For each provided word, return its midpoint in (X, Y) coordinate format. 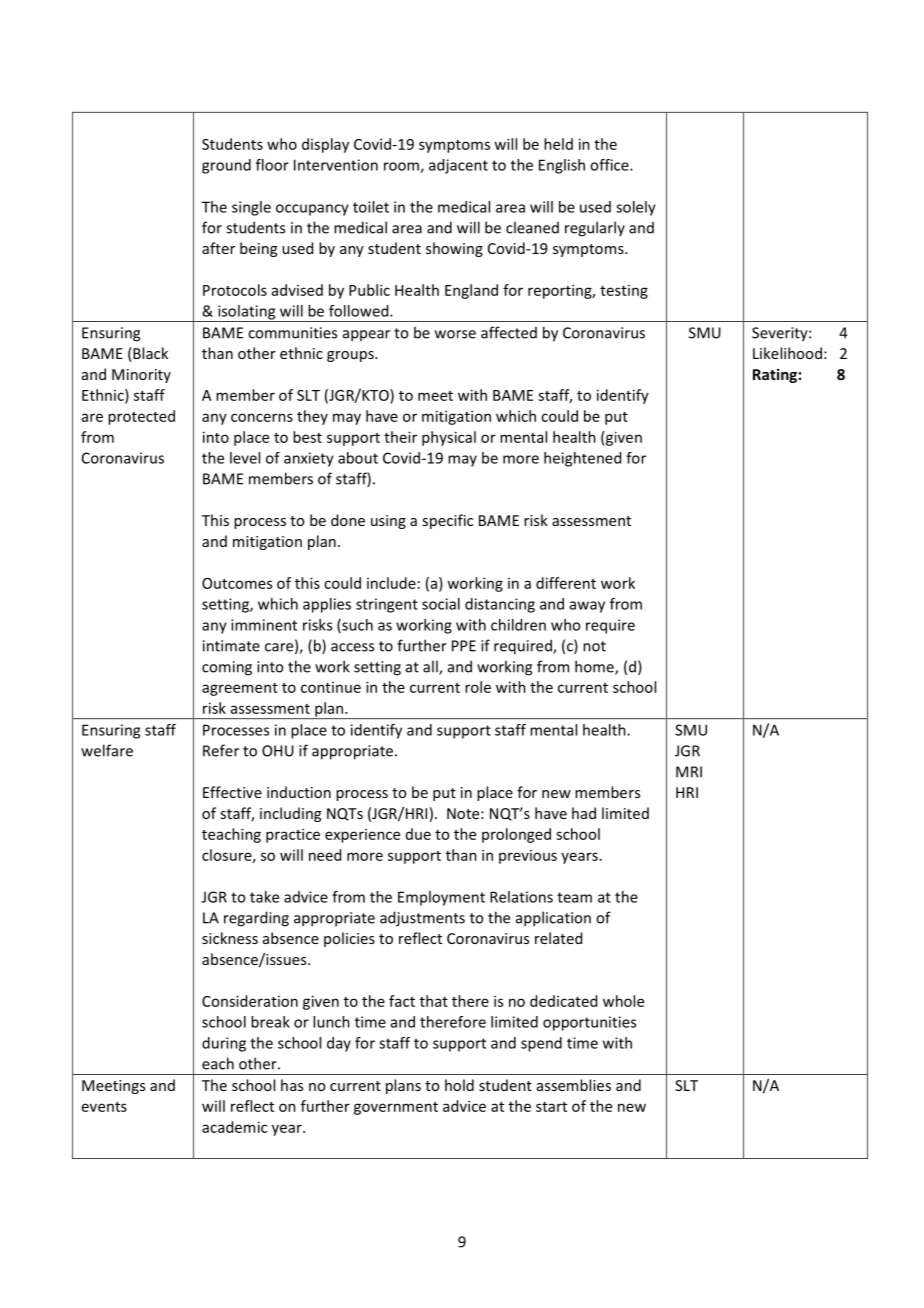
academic (234, 1127)
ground (226, 166)
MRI (689, 772)
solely (636, 208)
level (245, 458)
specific (447, 521)
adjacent (458, 166)
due (418, 834)
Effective (232, 792)
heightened (582, 459)
